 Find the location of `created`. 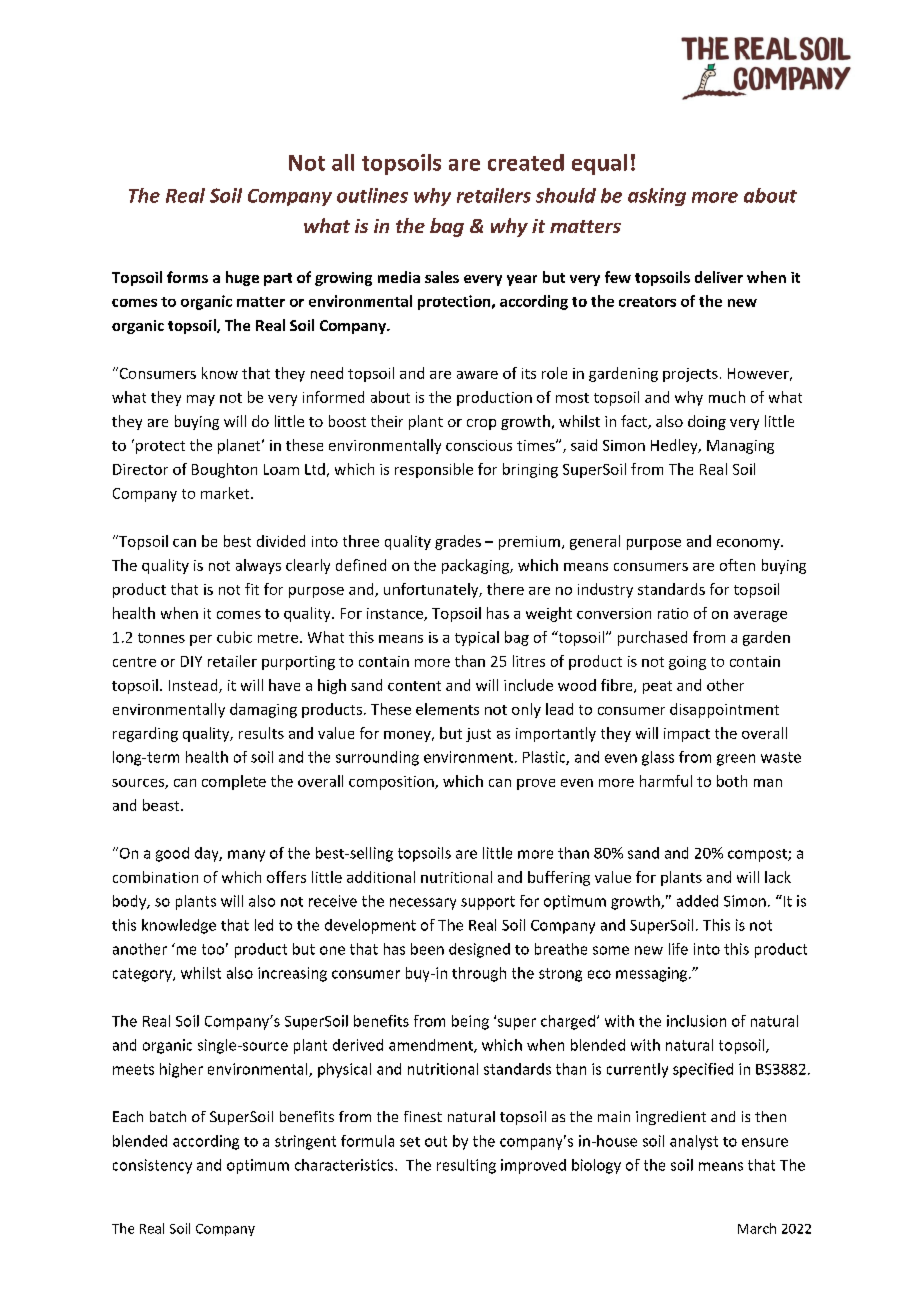

created is located at coordinates (526, 162).
